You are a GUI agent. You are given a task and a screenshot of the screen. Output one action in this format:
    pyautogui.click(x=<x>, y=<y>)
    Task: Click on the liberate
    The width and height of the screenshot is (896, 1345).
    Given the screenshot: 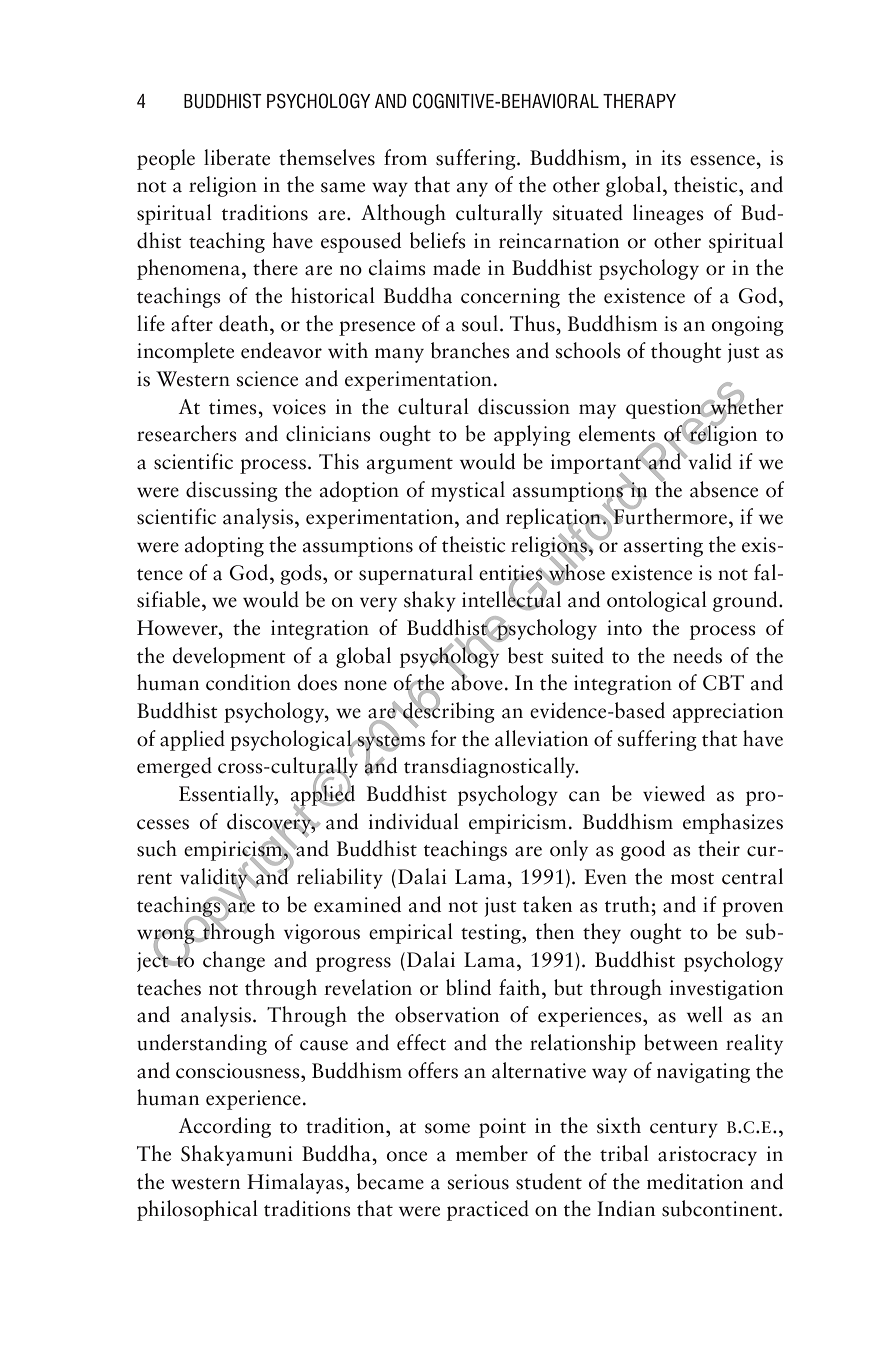 What is the action you would take?
    pyautogui.click(x=237, y=157)
